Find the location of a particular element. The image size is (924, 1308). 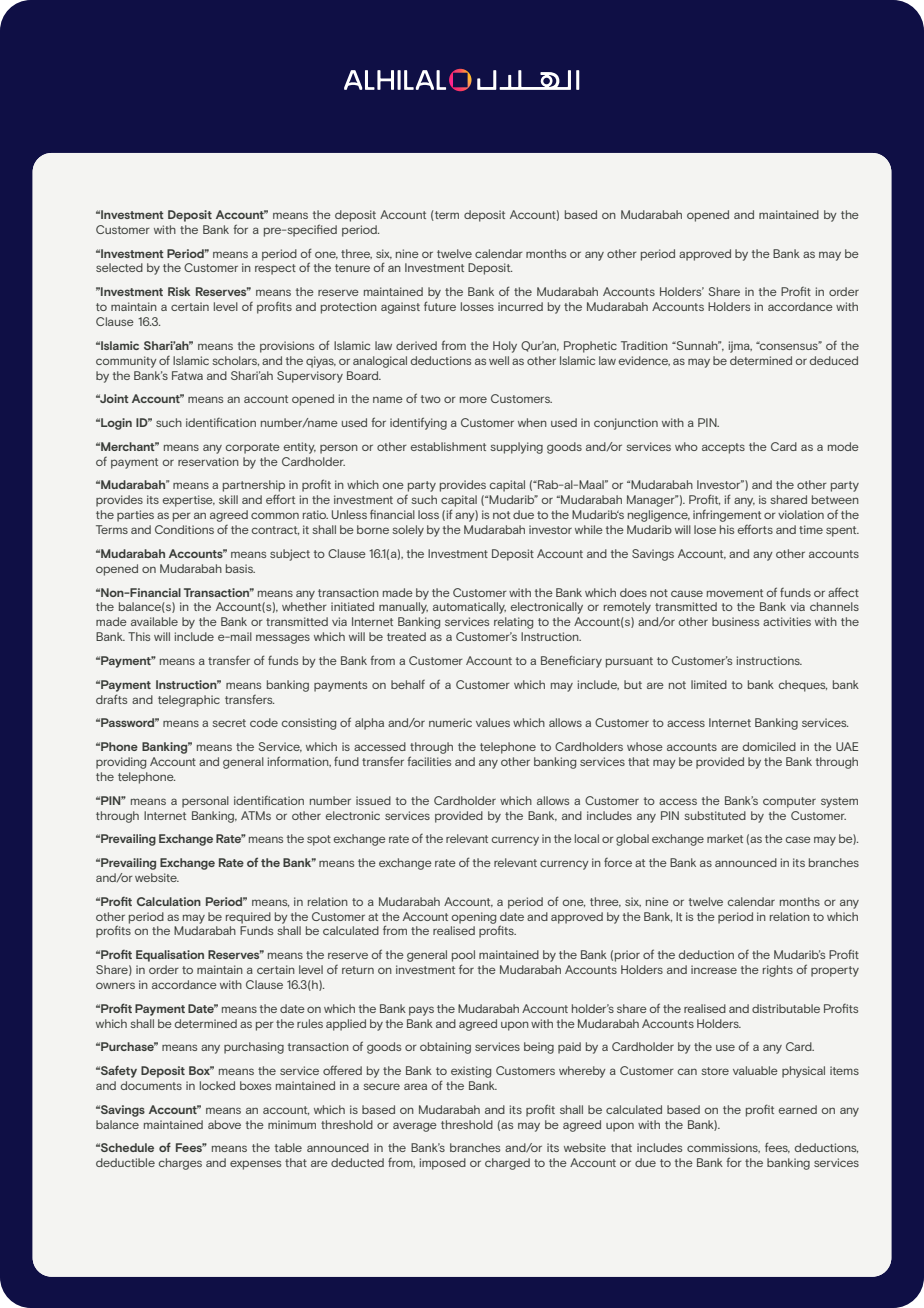

Risk is located at coordinates (179, 291).
